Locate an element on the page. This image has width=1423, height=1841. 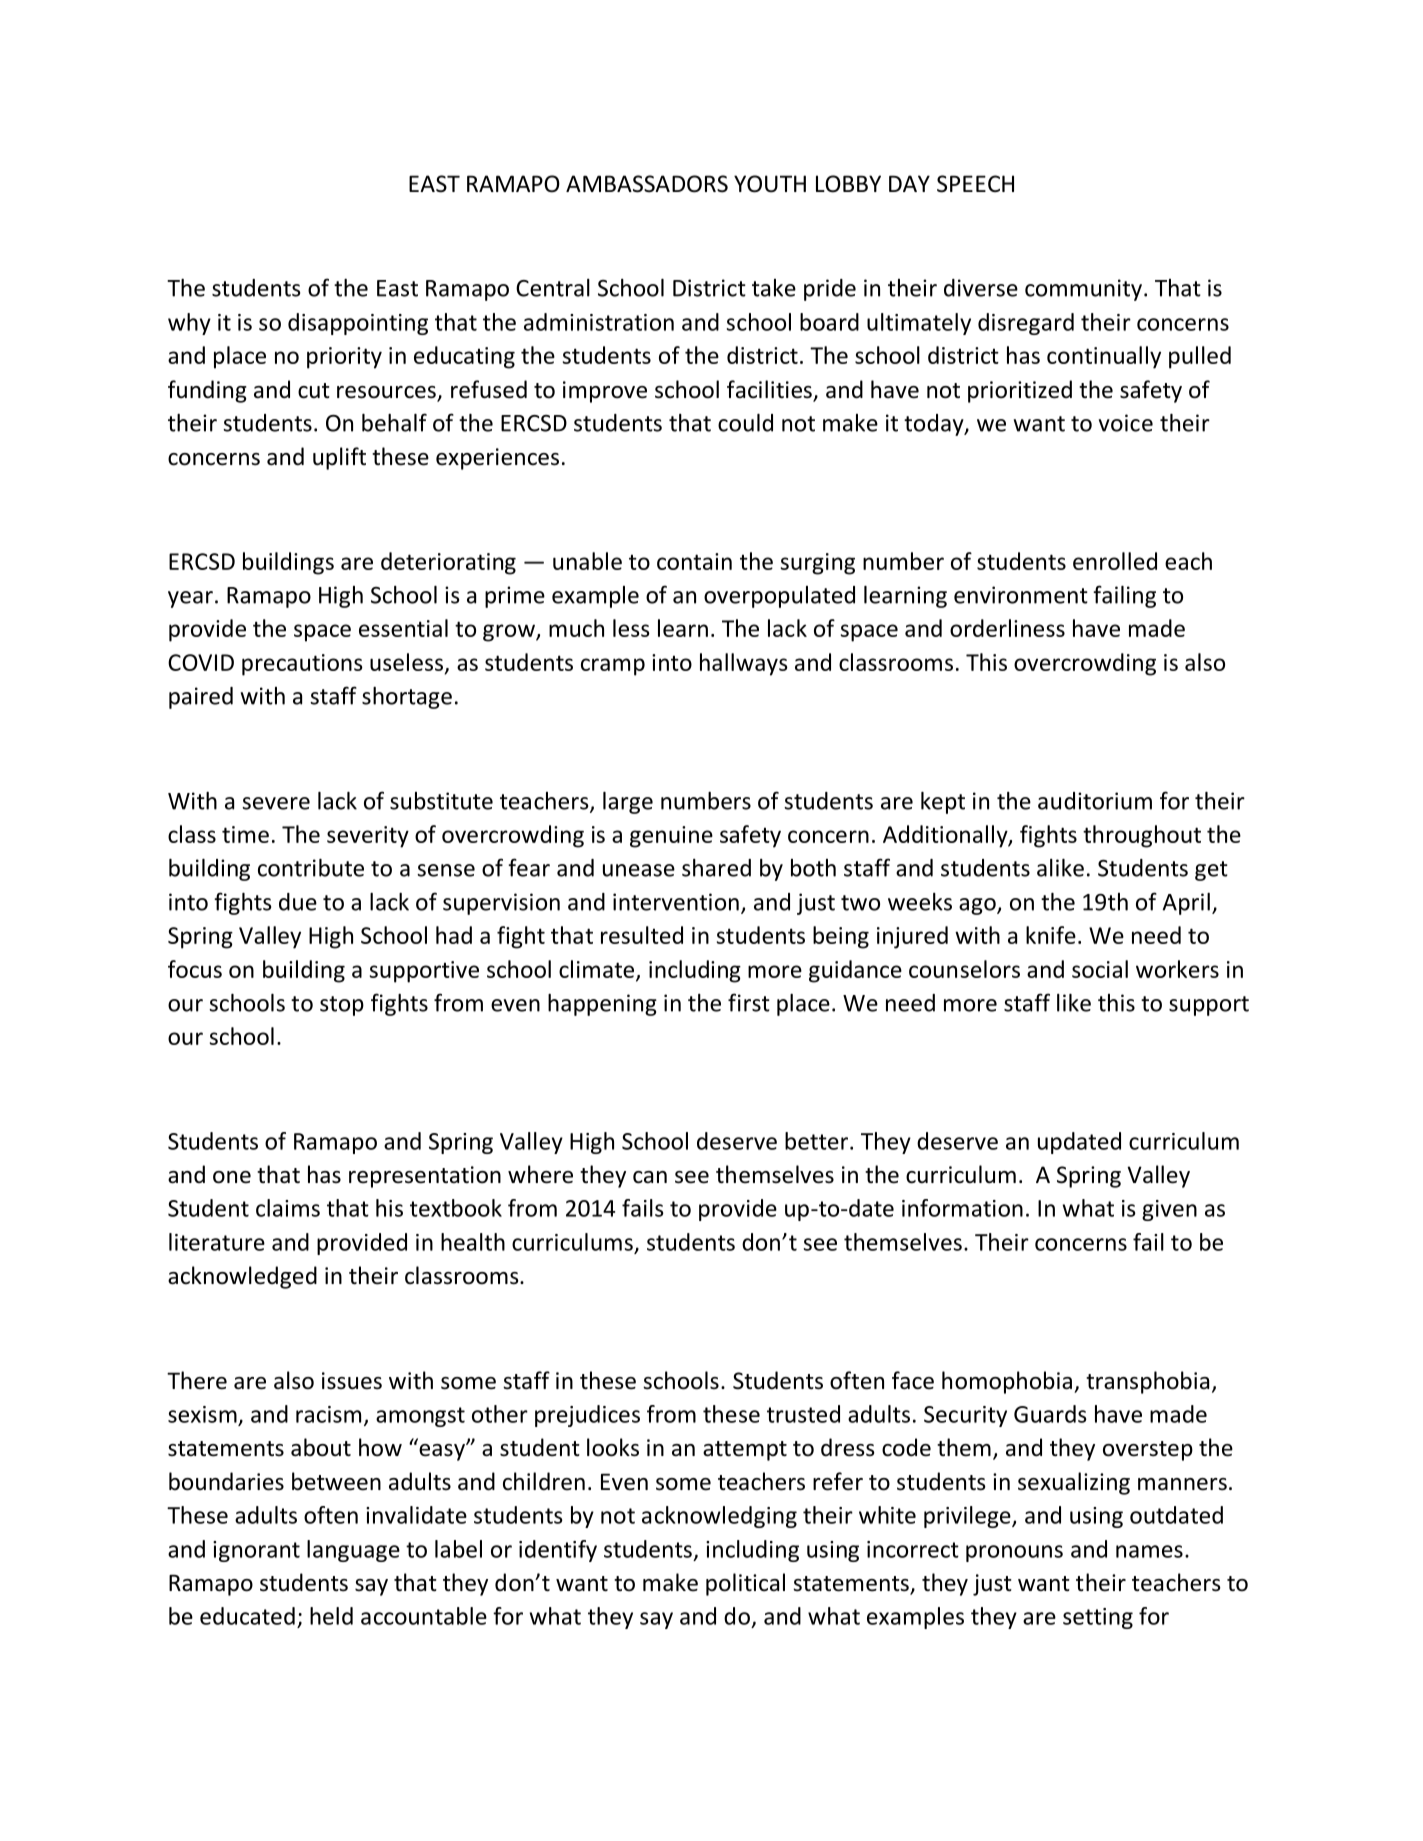
AMBASSADORS is located at coordinates (647, 184).
